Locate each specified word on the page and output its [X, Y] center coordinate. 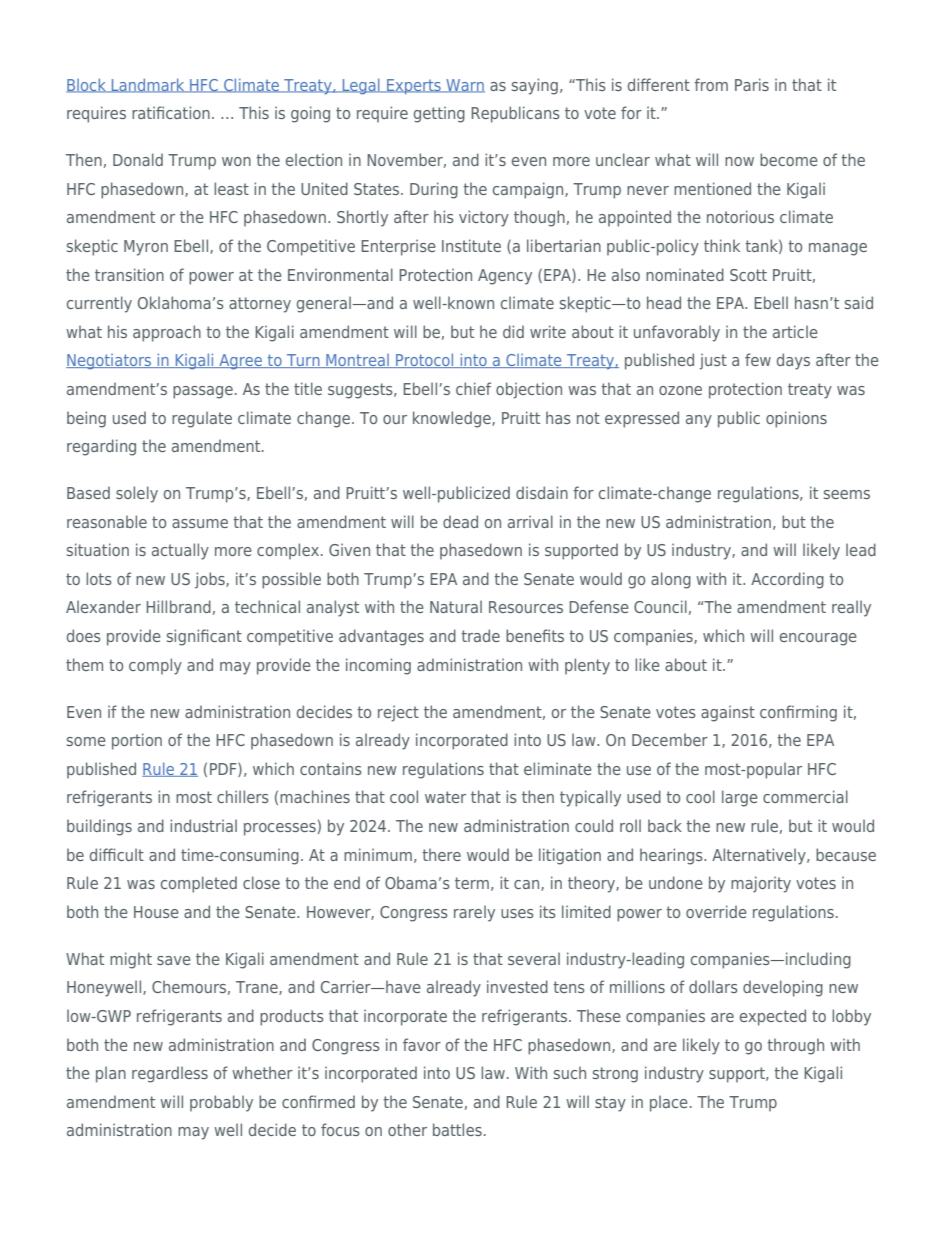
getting [439, 114]
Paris [752, 84]
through [795, 1046]
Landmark [148, 85]
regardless [170, 1074]
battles [457, 1129]
